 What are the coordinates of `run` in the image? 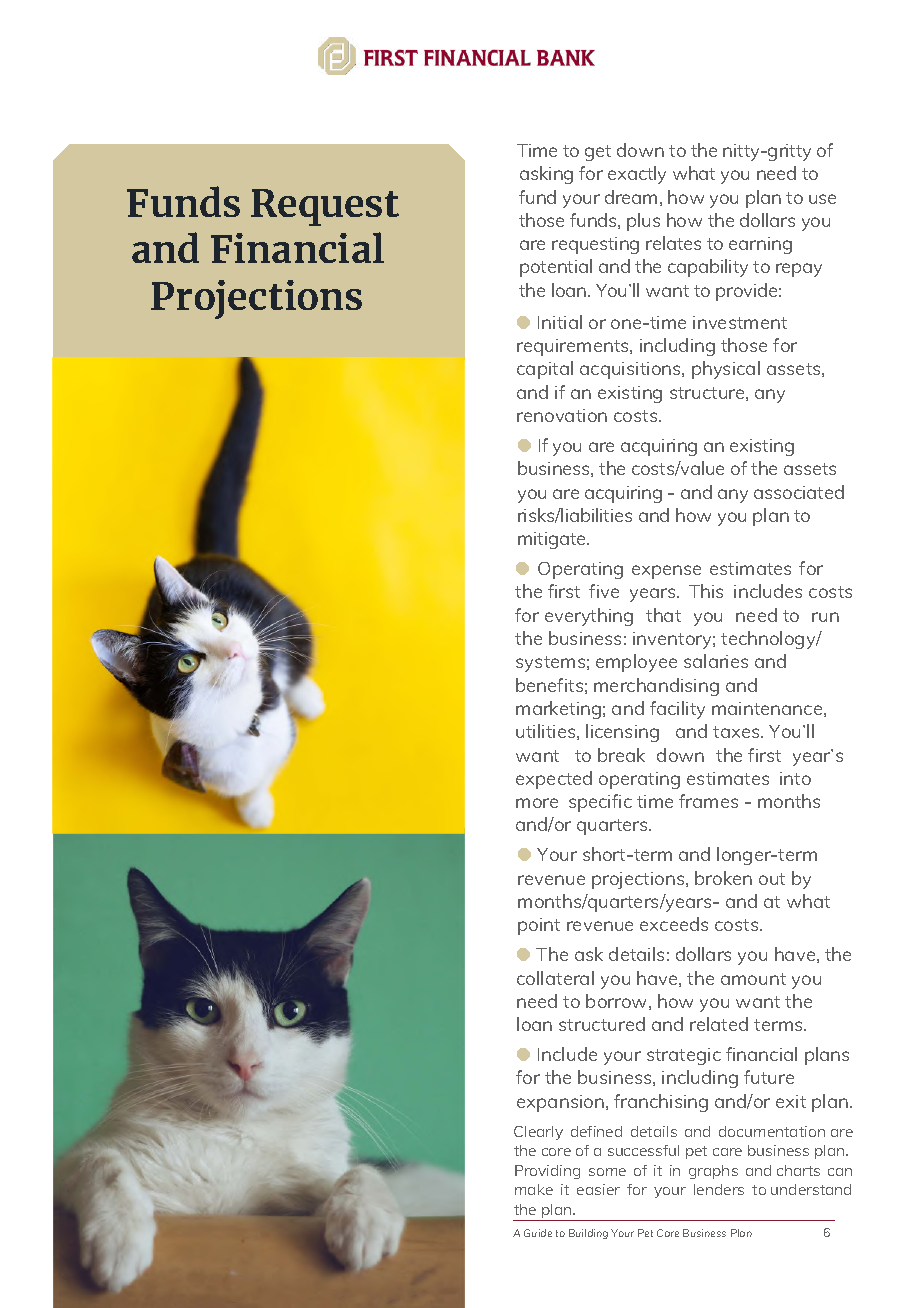 It's located at (825, 617).
